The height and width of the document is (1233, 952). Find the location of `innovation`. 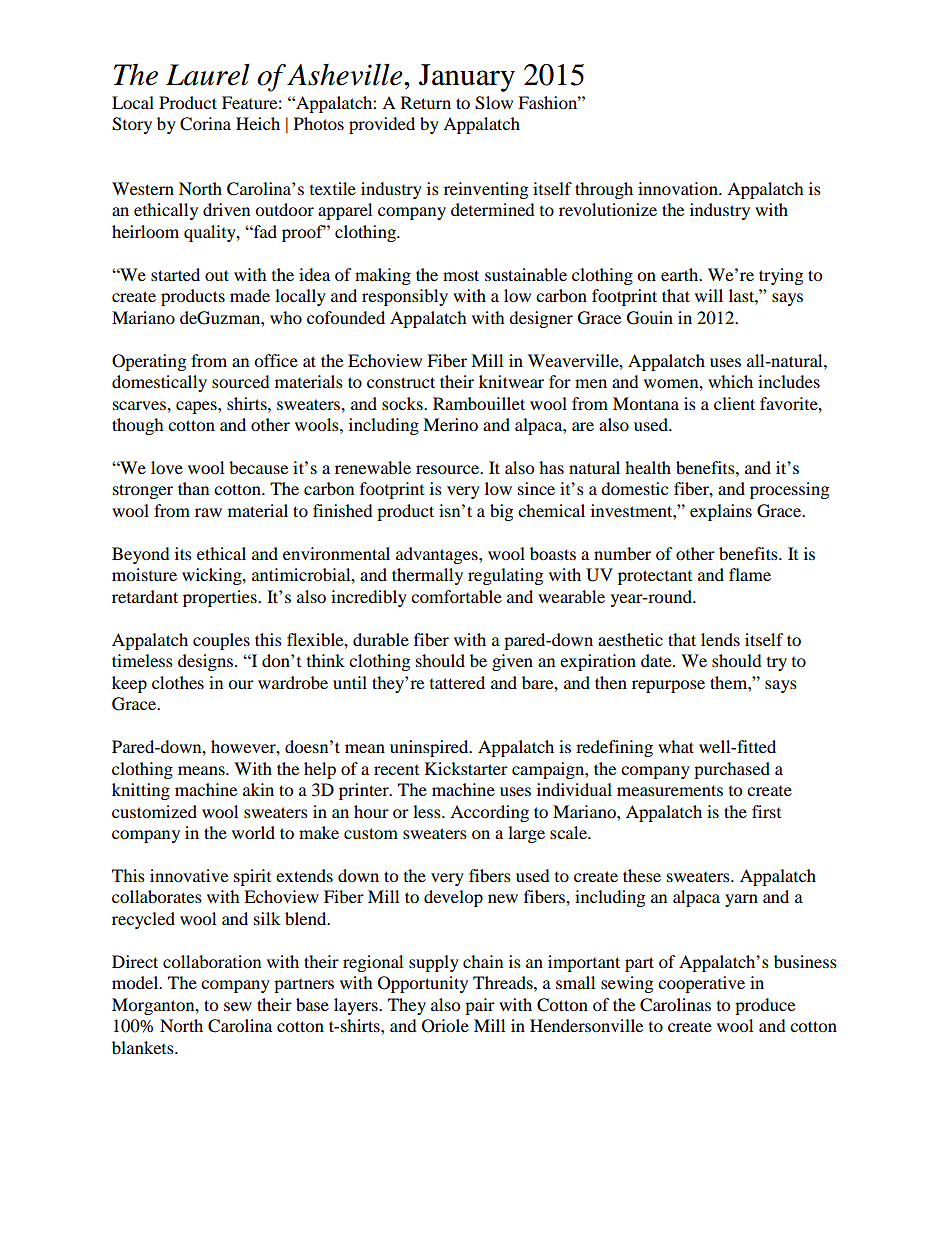

innovation is located at coordinates (679, 188).
